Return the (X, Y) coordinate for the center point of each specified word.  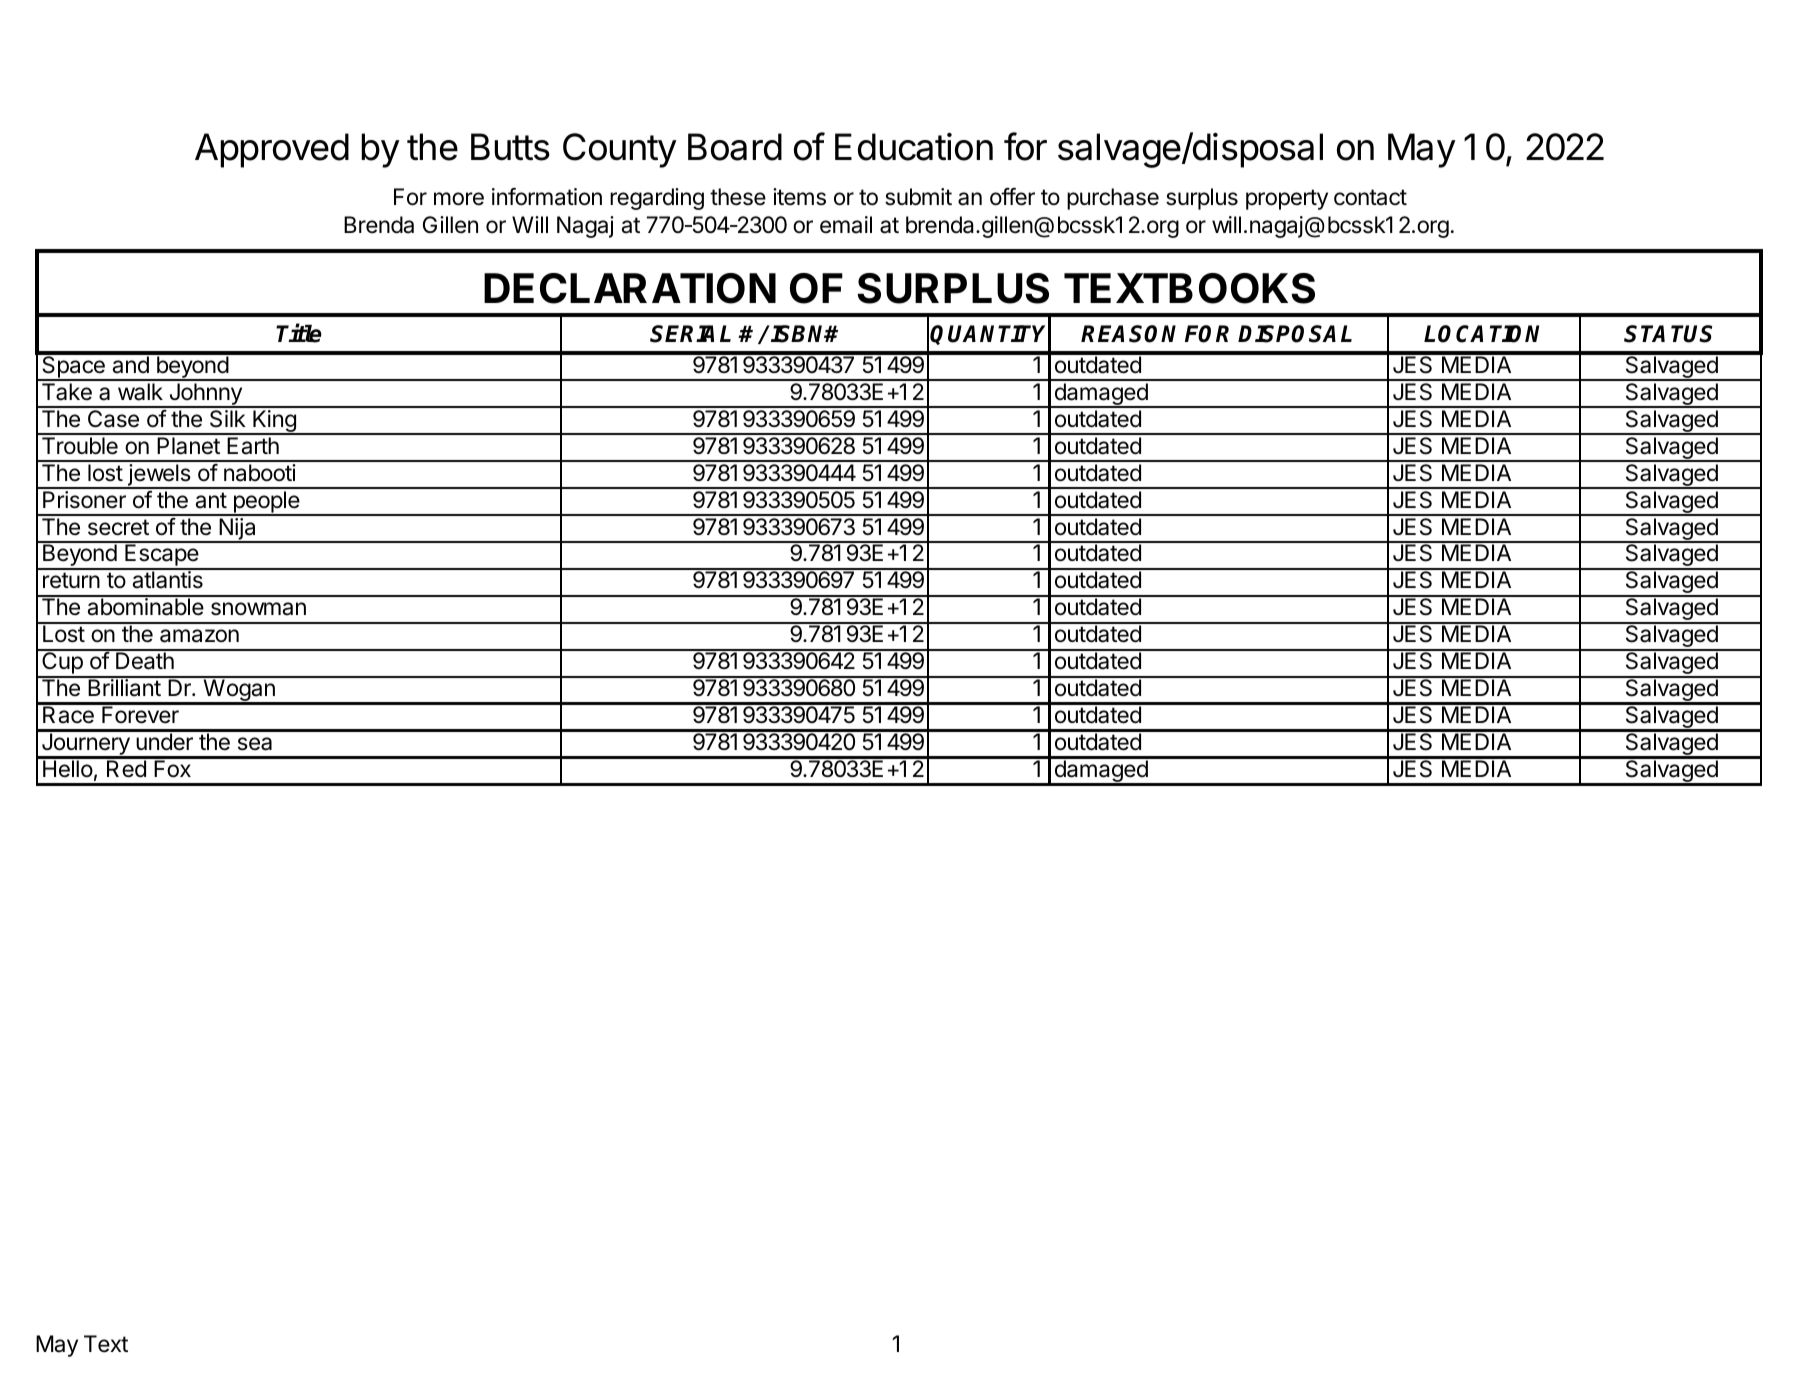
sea (255, 744)
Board (735, 147)
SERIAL (690, 334)
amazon (199, 636)
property (1287, 199)
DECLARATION (630, 288)
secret (118, 527)
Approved (272, 150)
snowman (258, 609)
